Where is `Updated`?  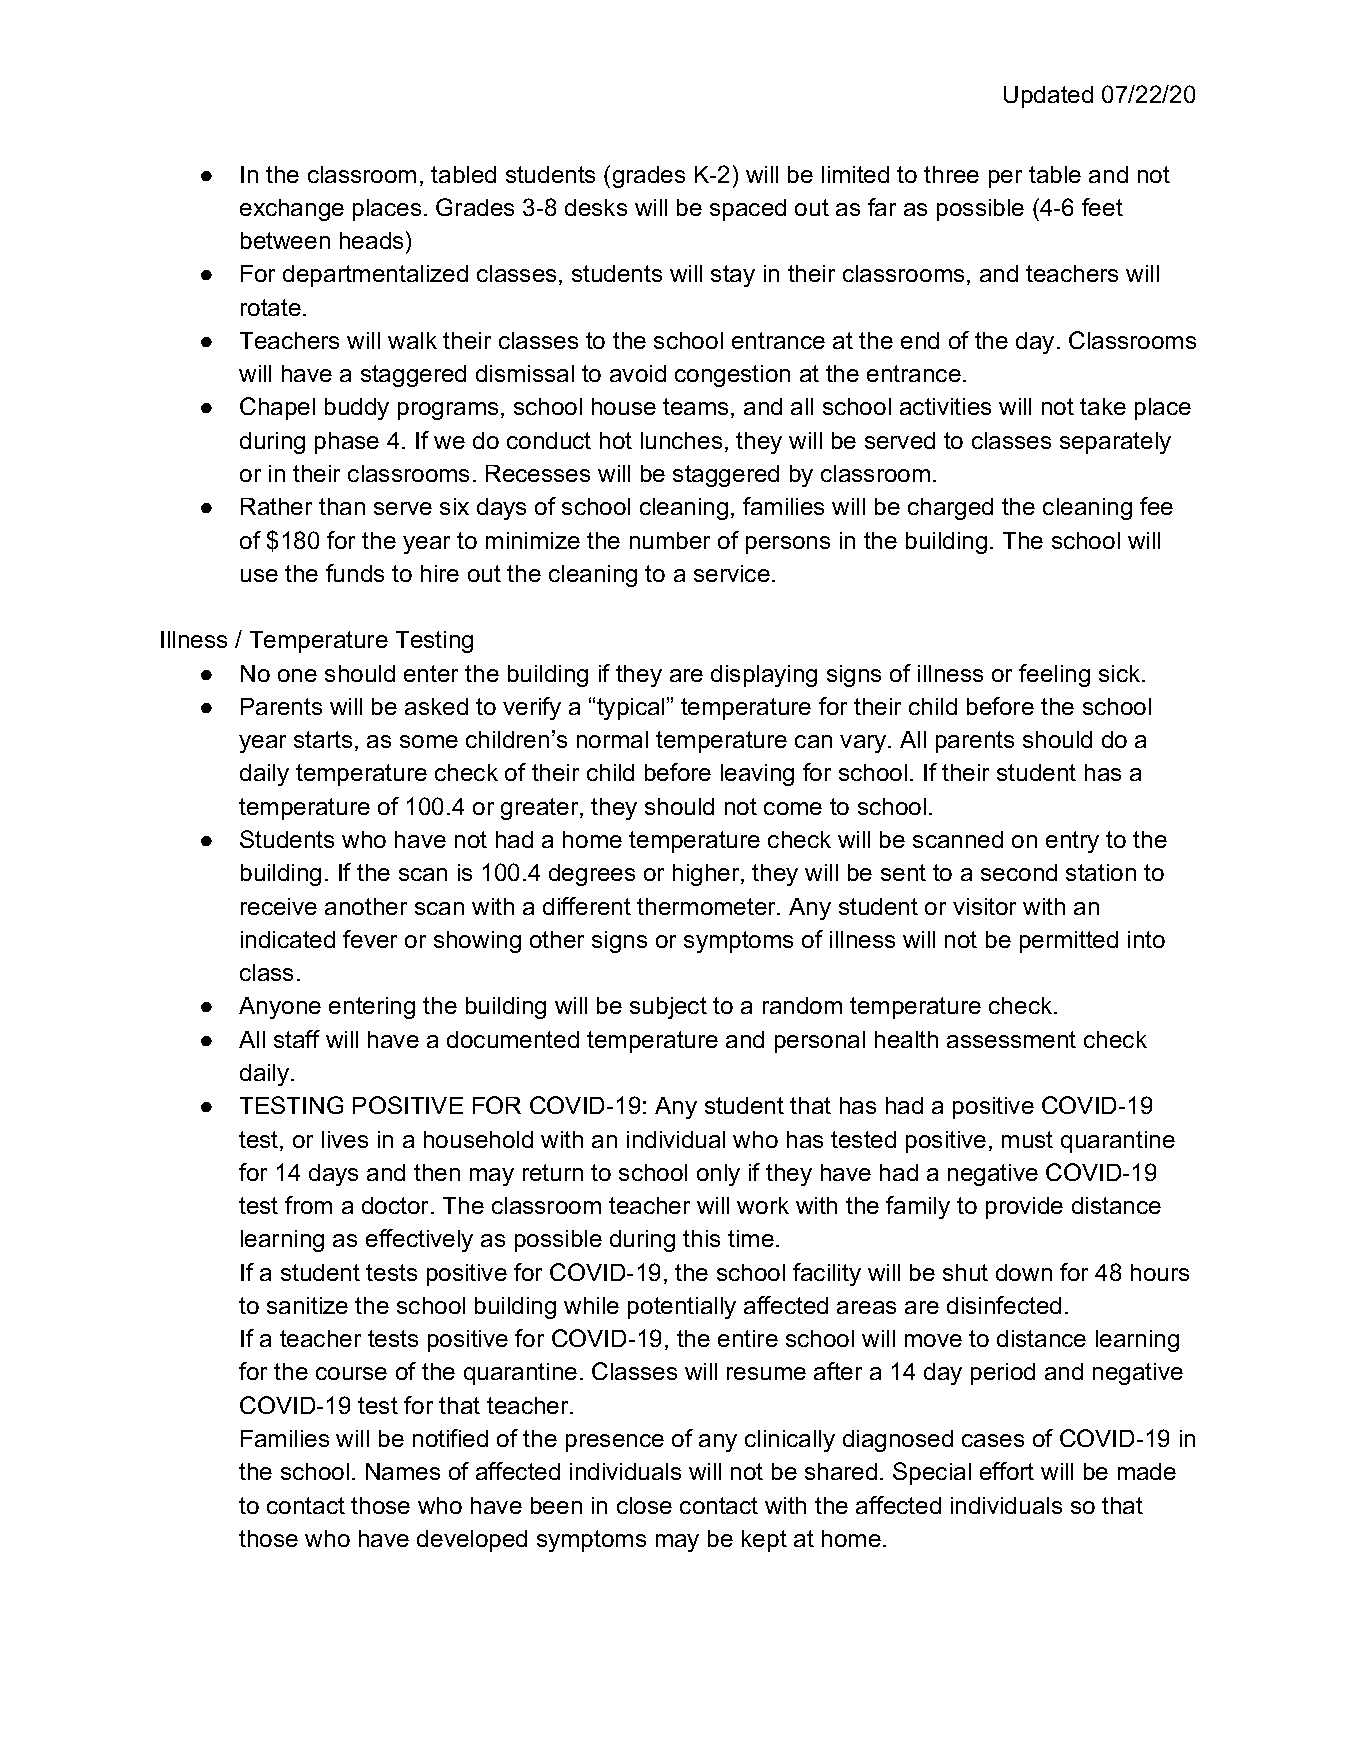 Updated is located at coordinates (1048, 97).
